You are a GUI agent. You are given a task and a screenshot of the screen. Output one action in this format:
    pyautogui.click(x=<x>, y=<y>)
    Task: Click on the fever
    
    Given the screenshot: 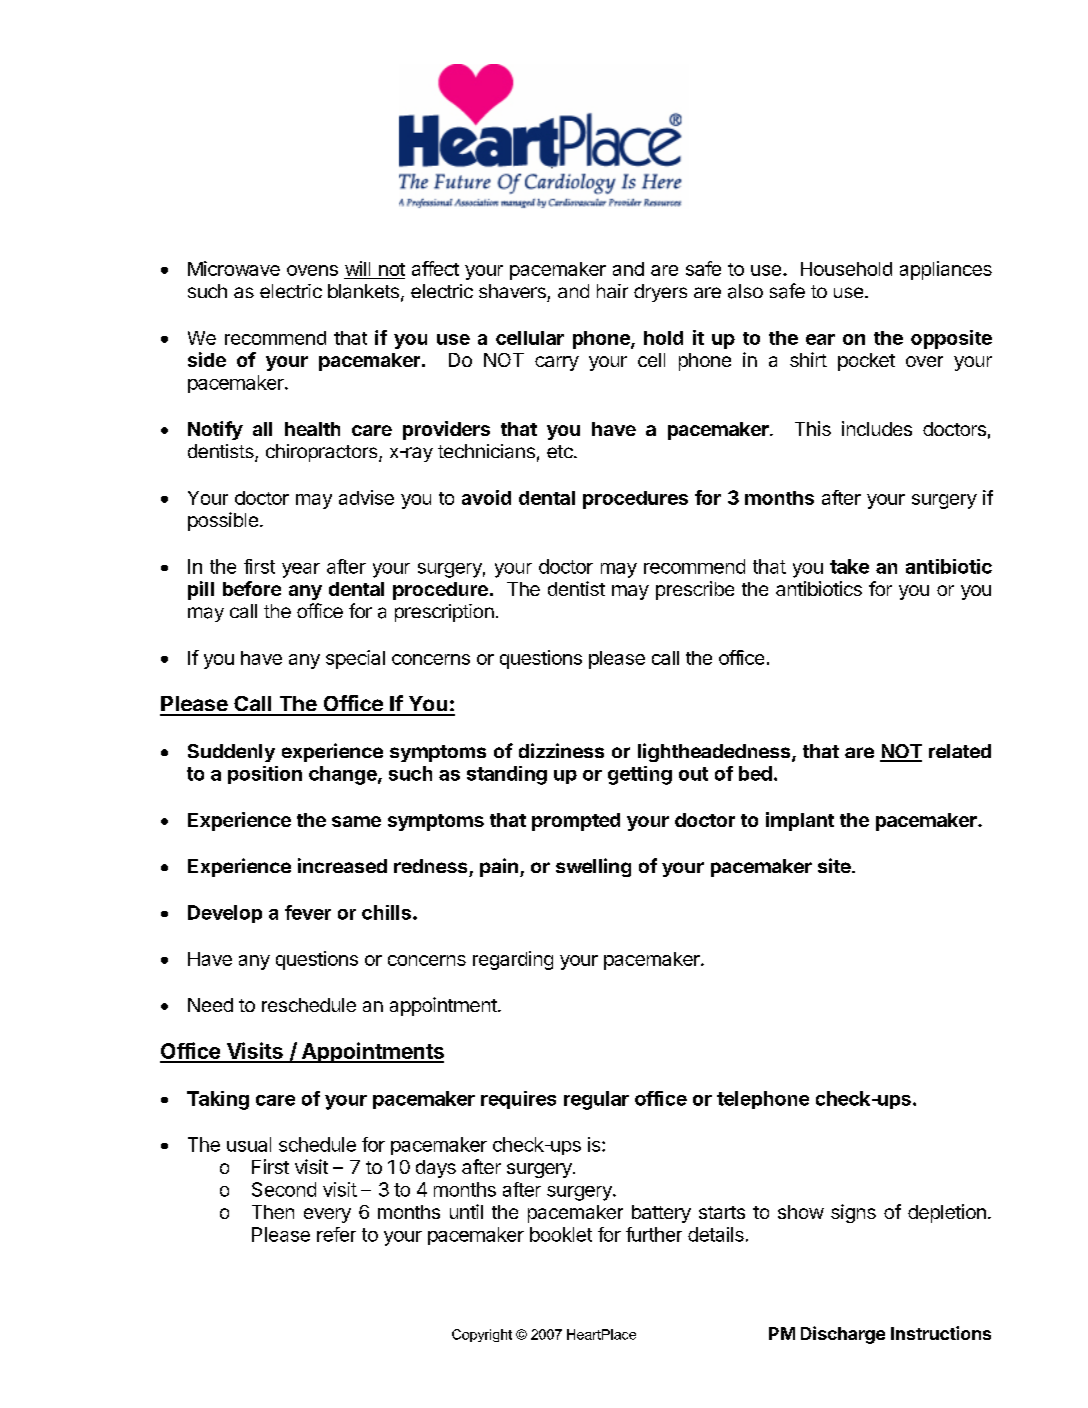 What is the action you would take?
    pyautogui.click(x=308, y=912)
